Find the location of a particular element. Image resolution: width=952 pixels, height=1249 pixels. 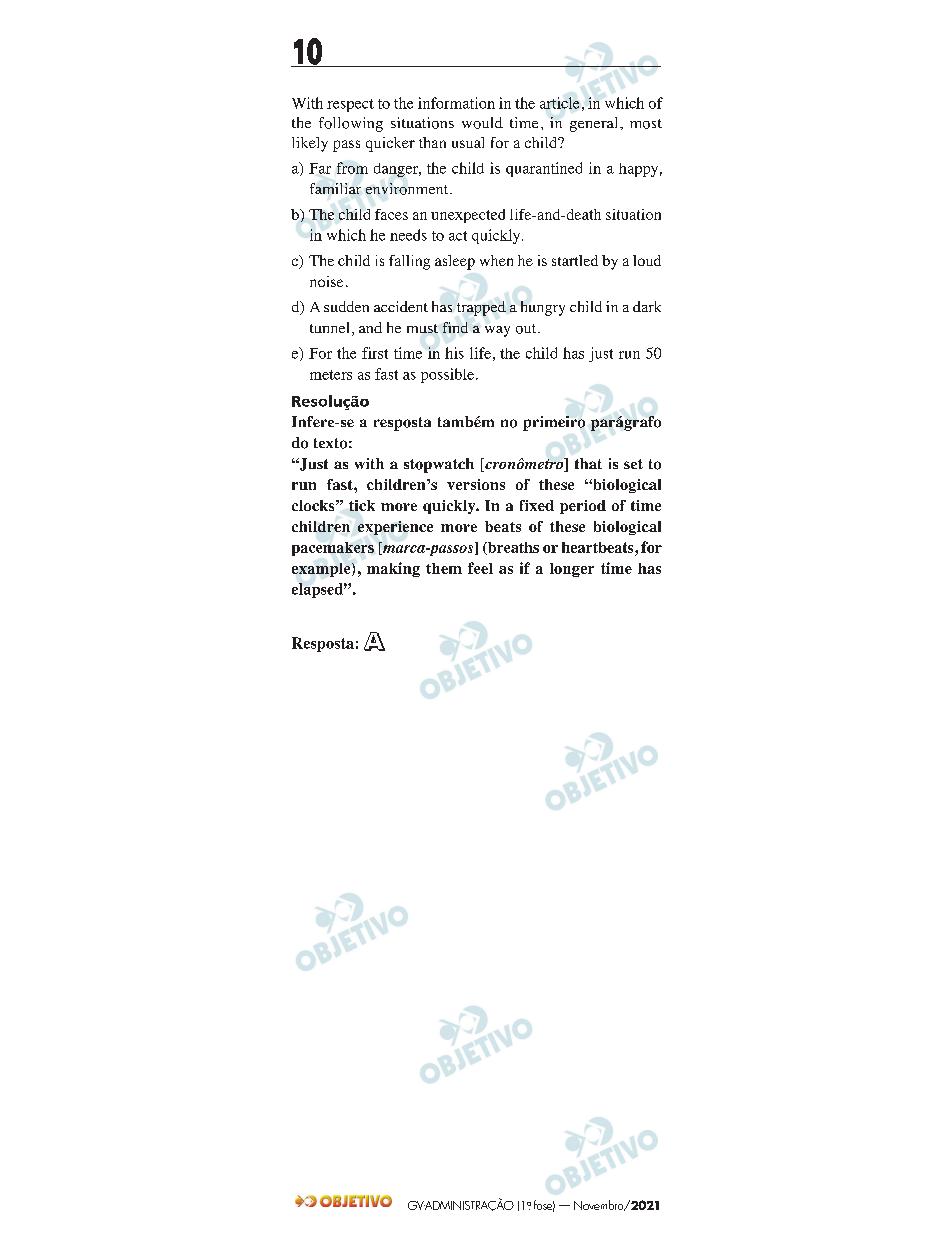

dark is located at coordinates (647, 306).
